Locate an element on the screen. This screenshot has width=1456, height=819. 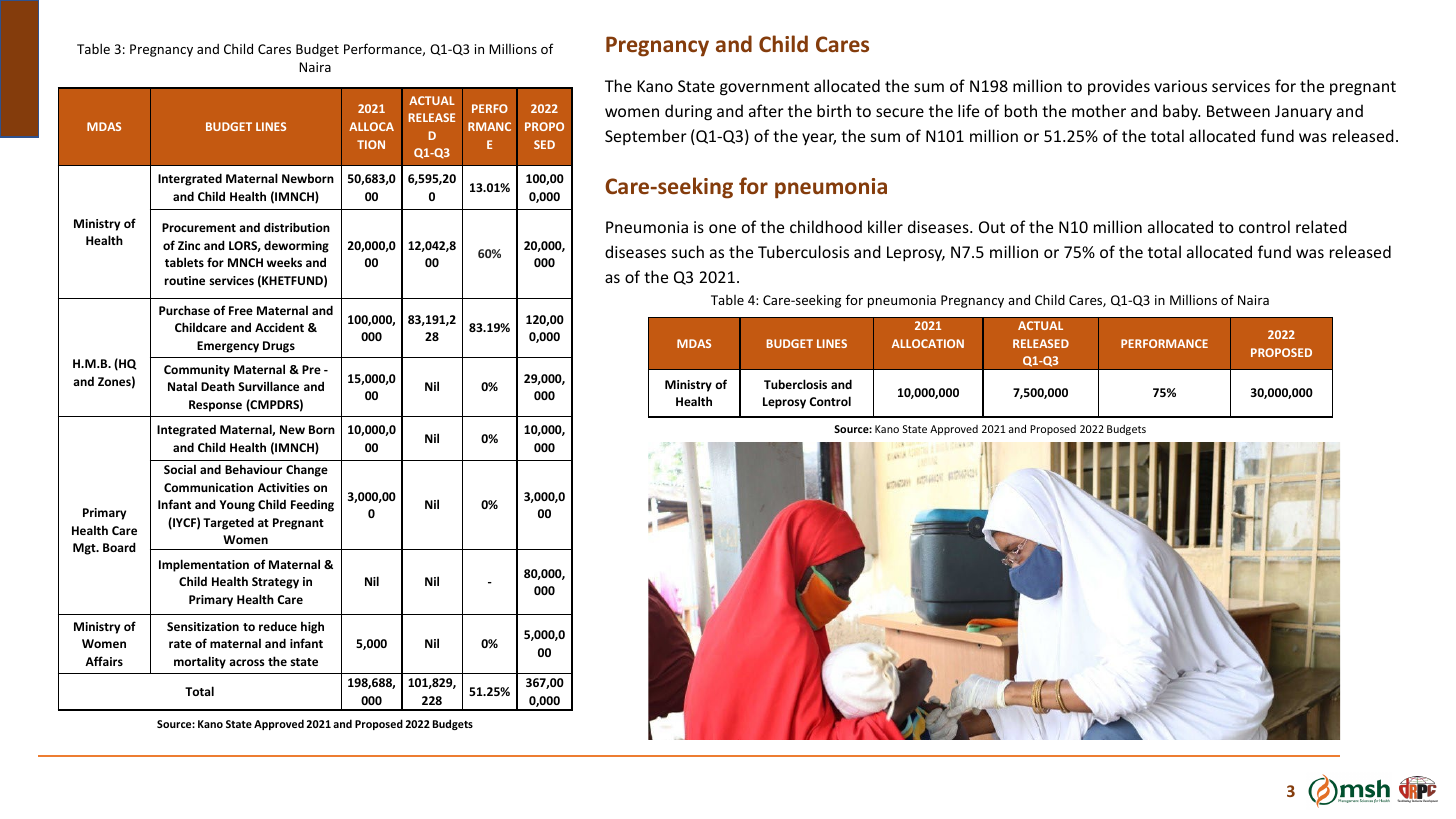
related is located at coordinates (1321, 226).
